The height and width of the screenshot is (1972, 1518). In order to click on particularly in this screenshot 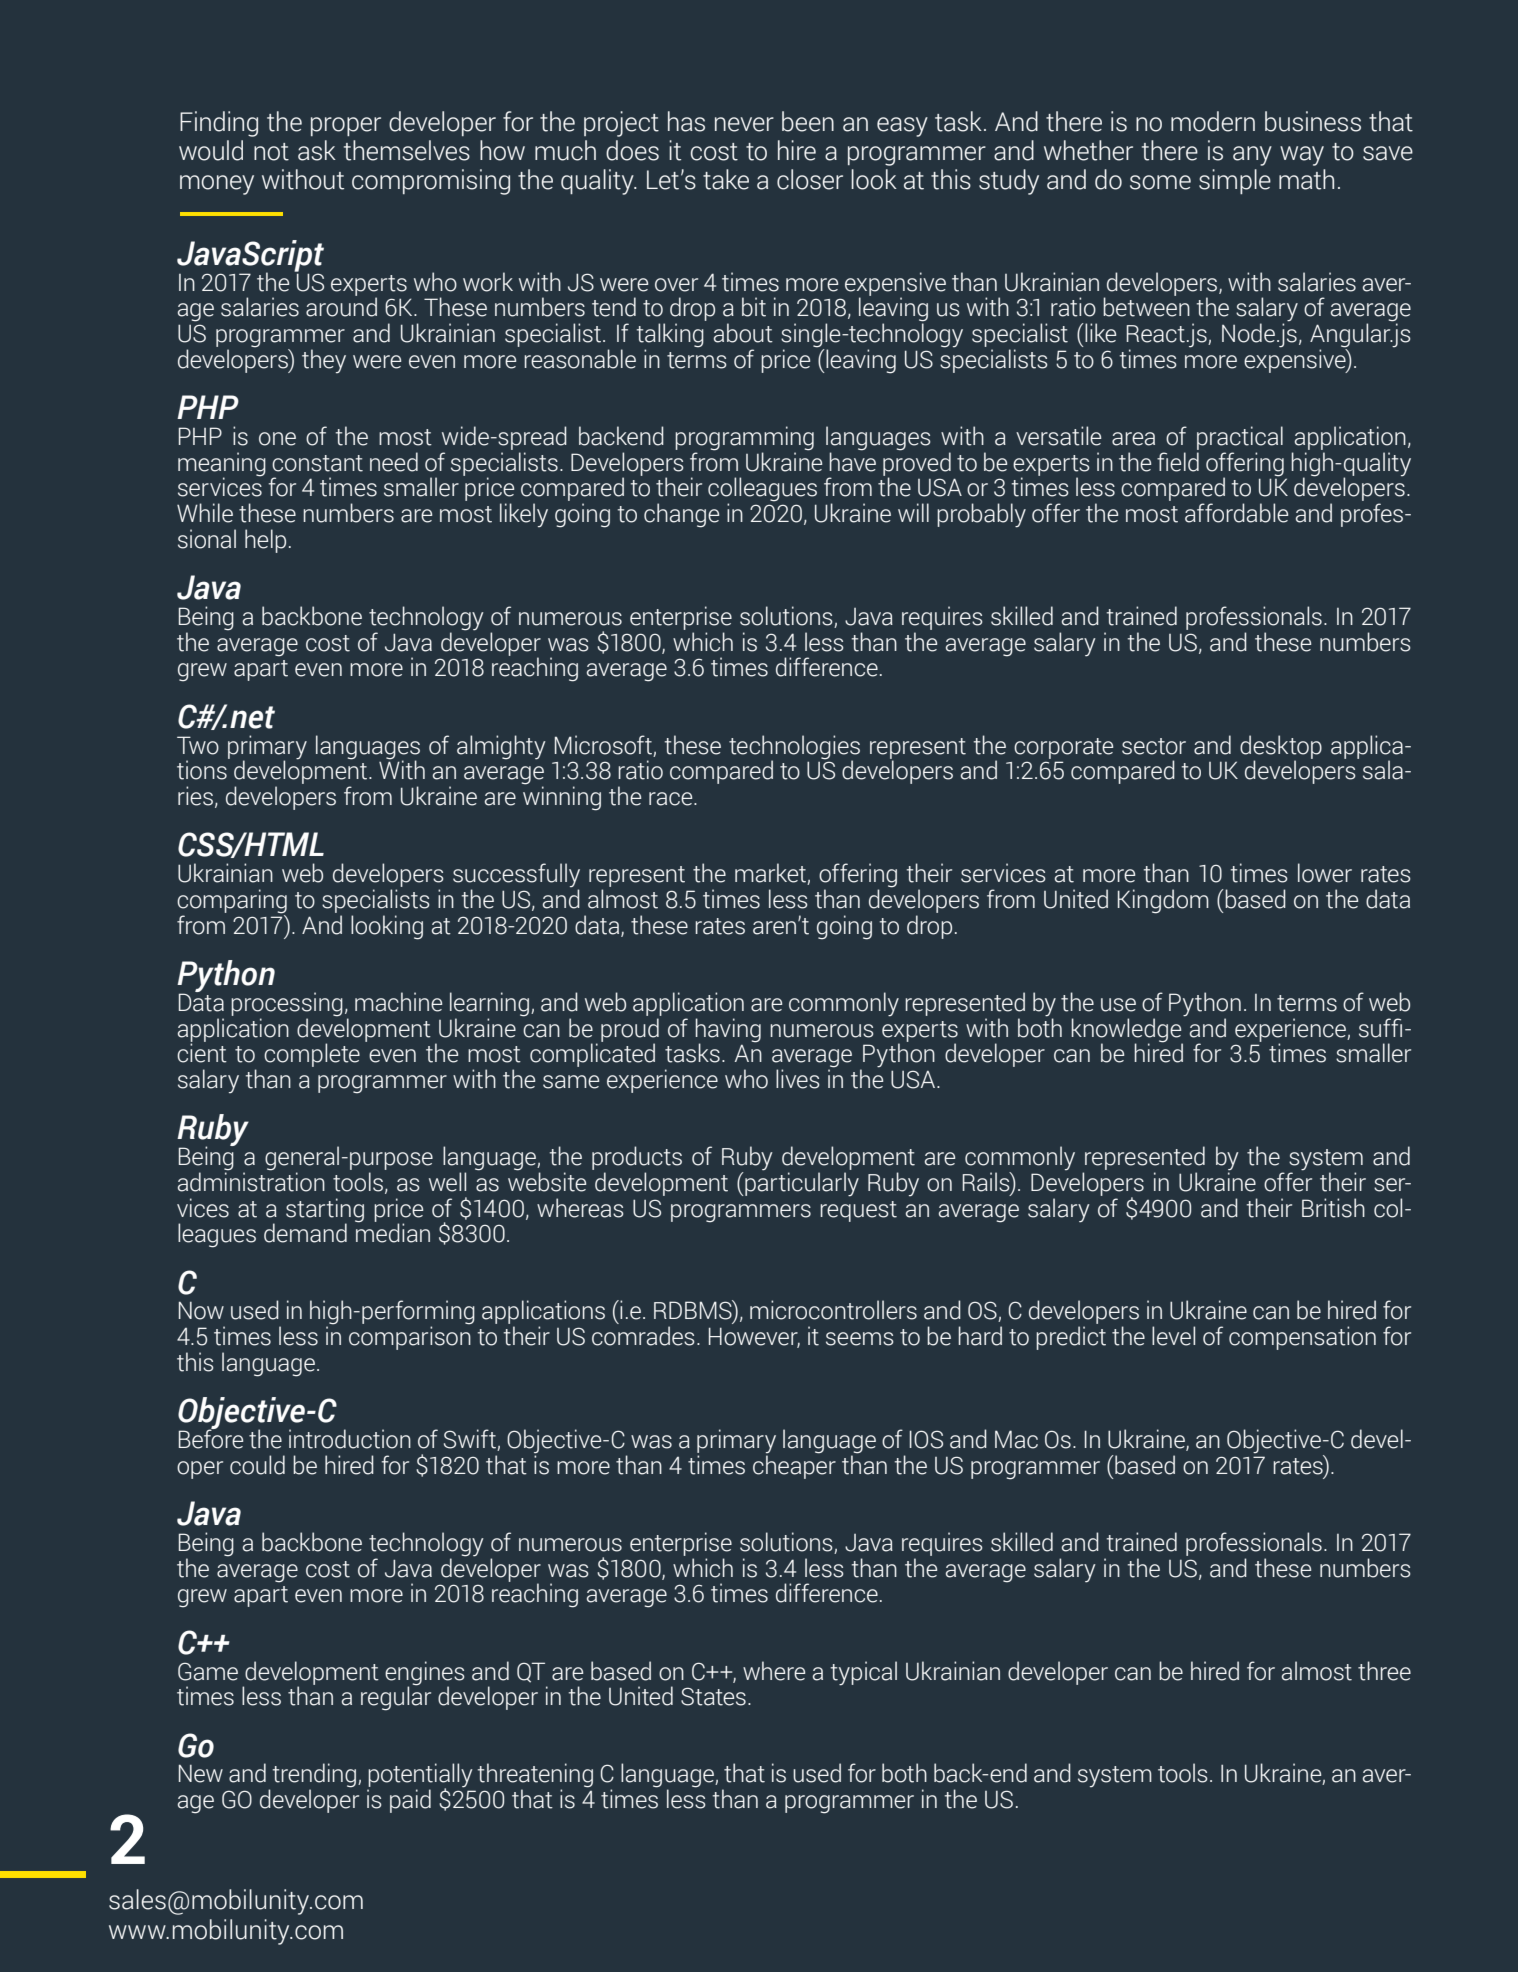, I will do `click(801, 1183)`.
